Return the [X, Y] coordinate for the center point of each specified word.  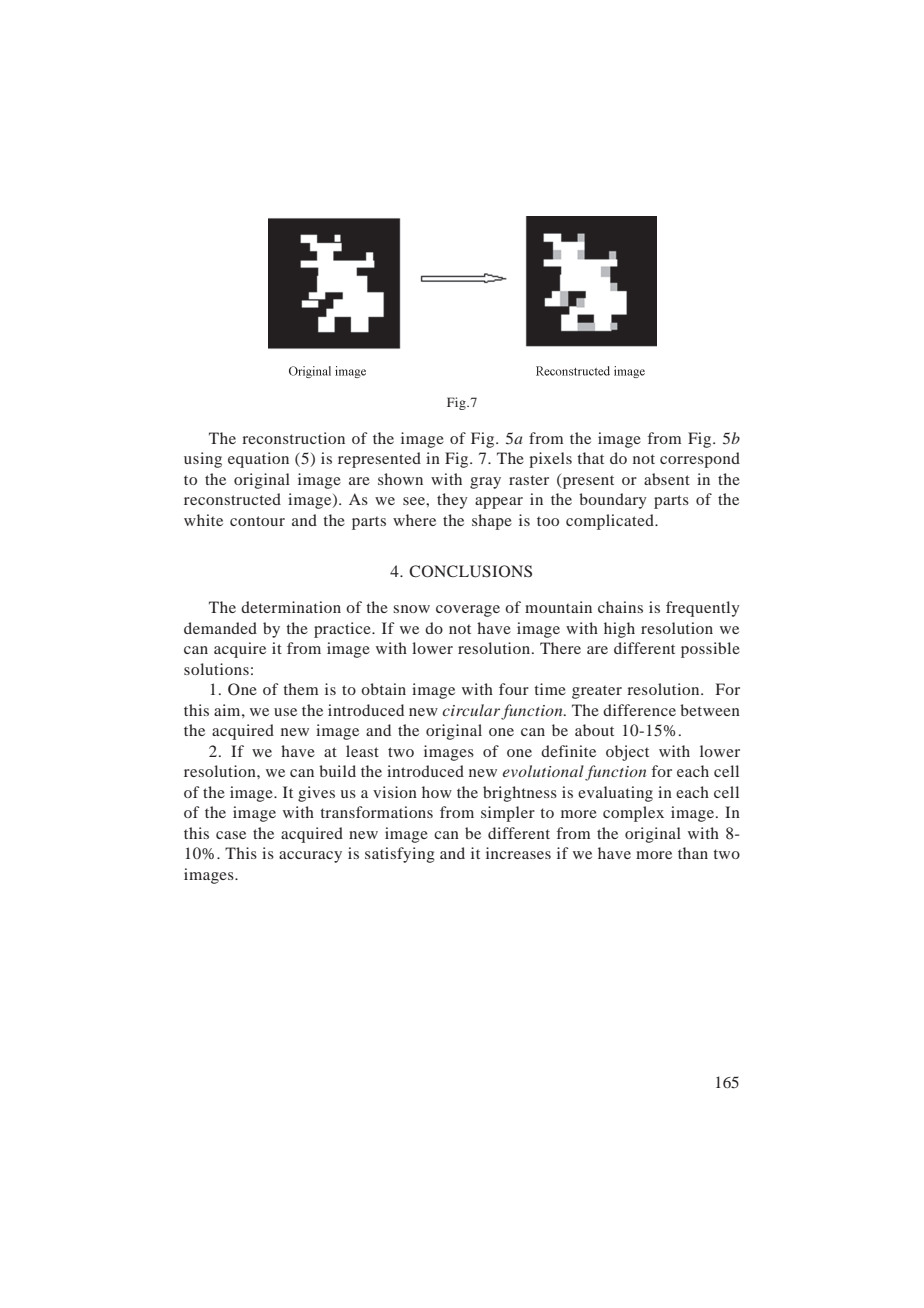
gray [485, 483]
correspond [700, 460]
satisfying [400, 855]
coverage [468, 611]
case [231, 835]
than [693, 853]
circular [471, 710]
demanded [220, 628]
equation [258, 460]
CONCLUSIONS [470, 571]
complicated [611, 522]
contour [257, 521]
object [627, 753]
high [619, 630]
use [285, 712]
